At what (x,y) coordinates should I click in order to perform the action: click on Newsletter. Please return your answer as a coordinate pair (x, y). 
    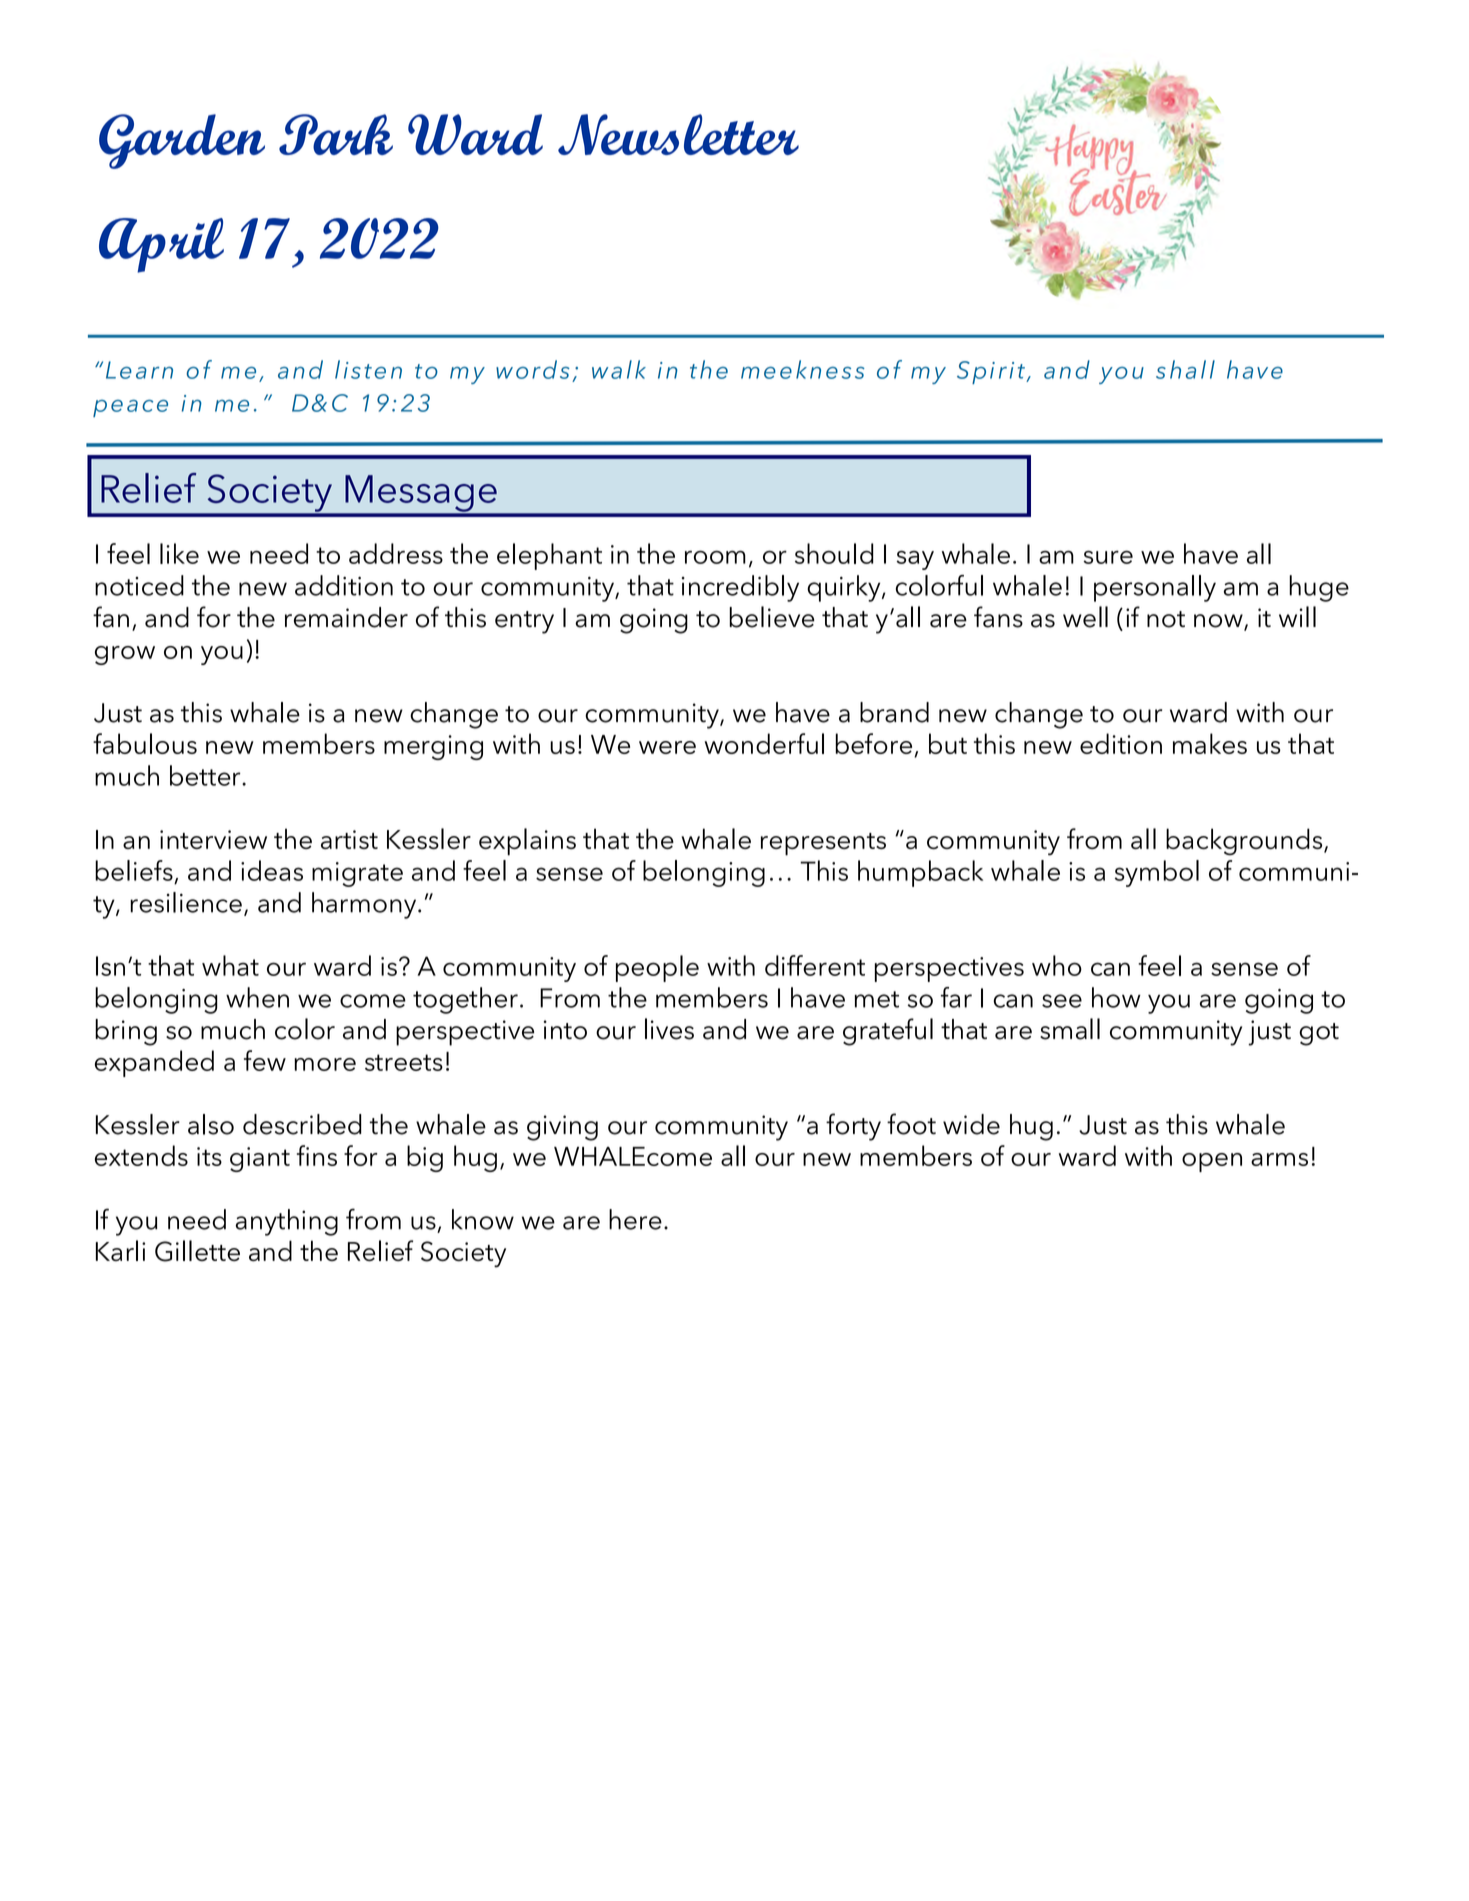
    Looking at the image, I should click on (678, 134).
